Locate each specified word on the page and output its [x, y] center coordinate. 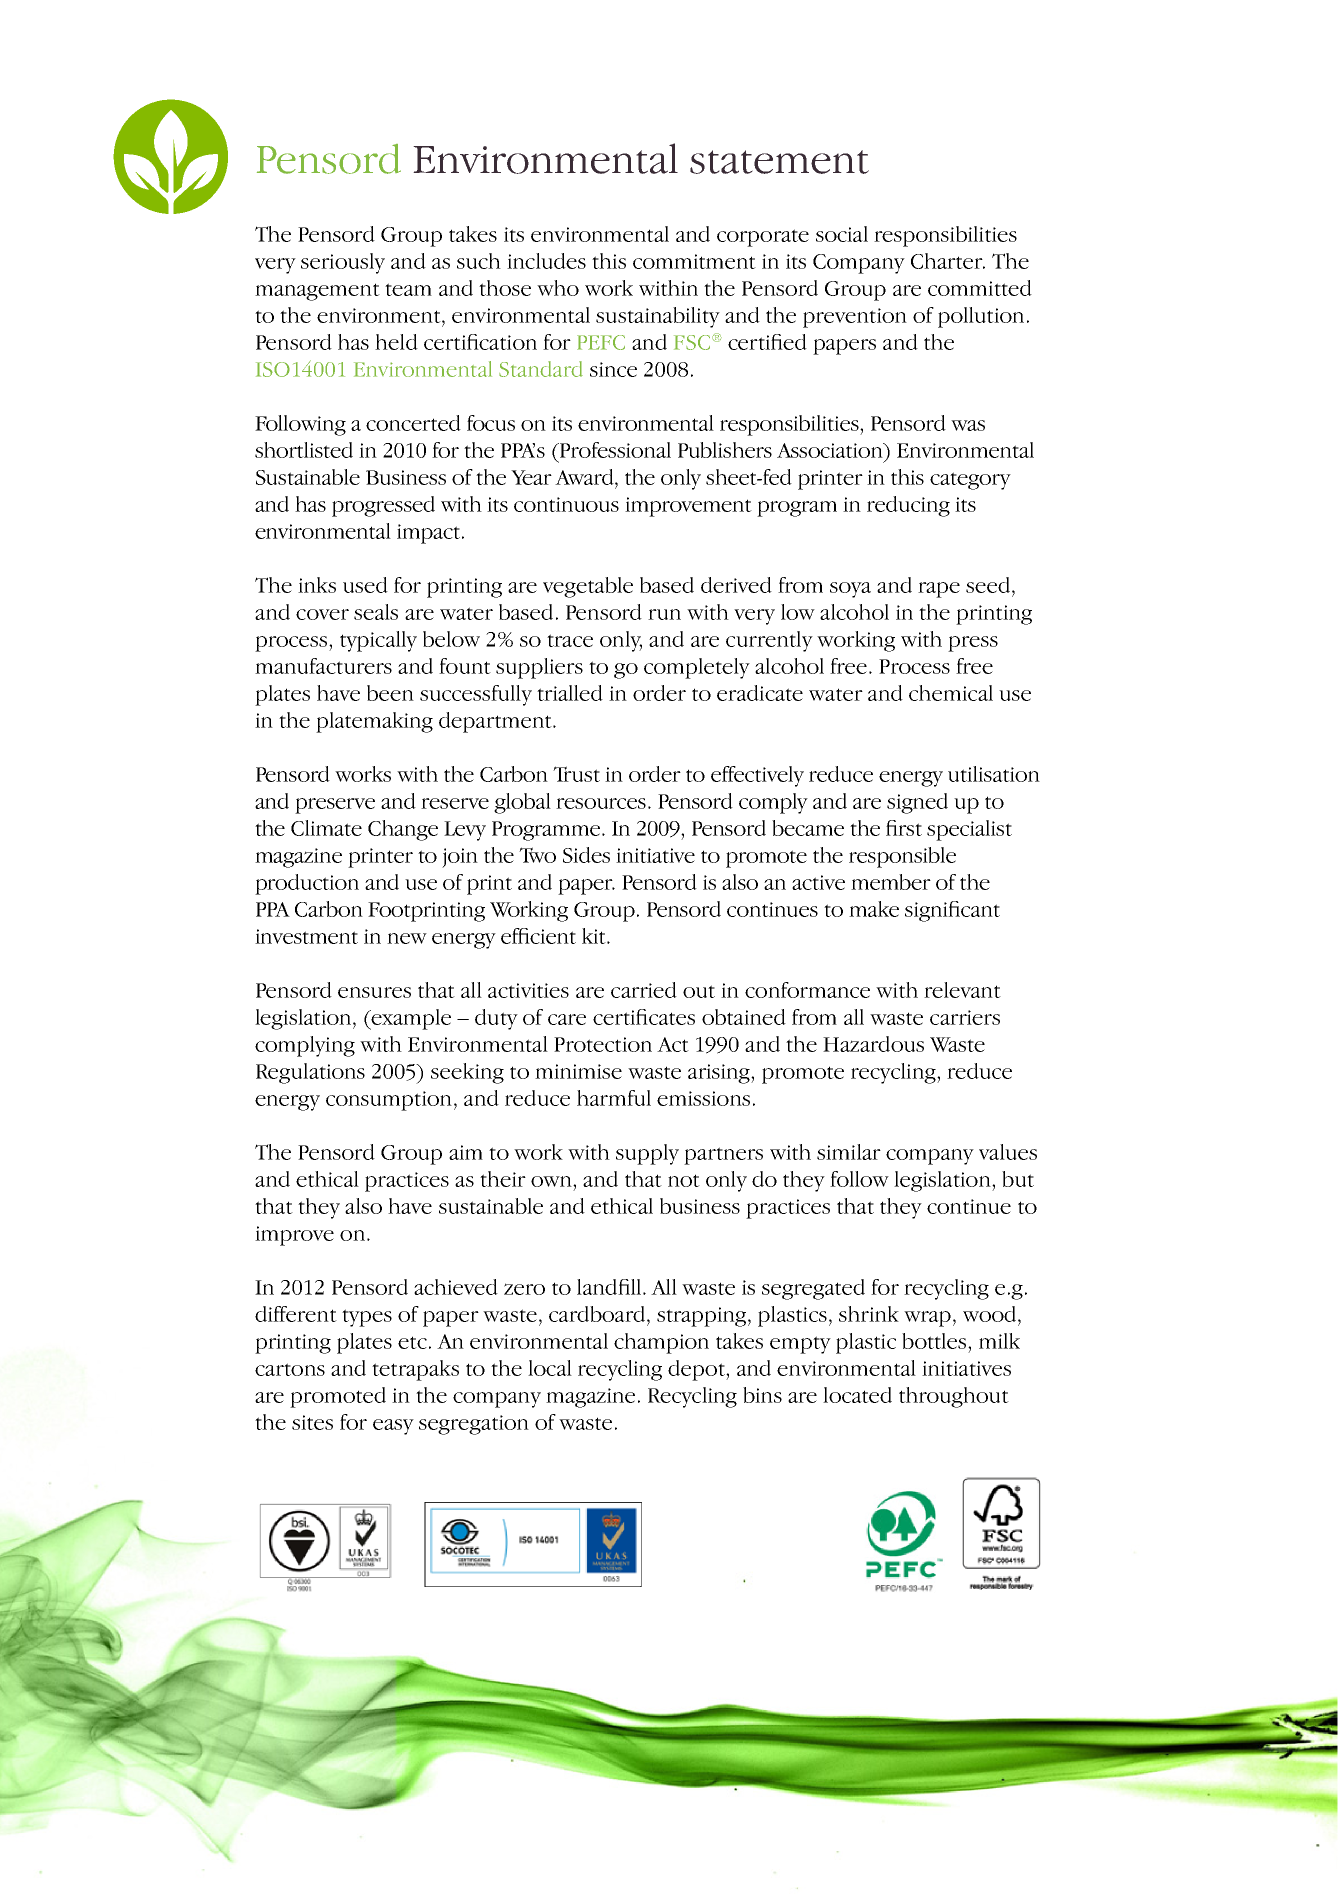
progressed [383, 506]
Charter [948, 261]
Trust [576, 774]
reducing [908, 506]
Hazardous [873, 1044]
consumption [389, 1101]
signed [917, 803]
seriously [343, 263]
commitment [694, 261]
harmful [614, 1098]
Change [403, 830]
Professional [614, 450]
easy [393, 1427]
